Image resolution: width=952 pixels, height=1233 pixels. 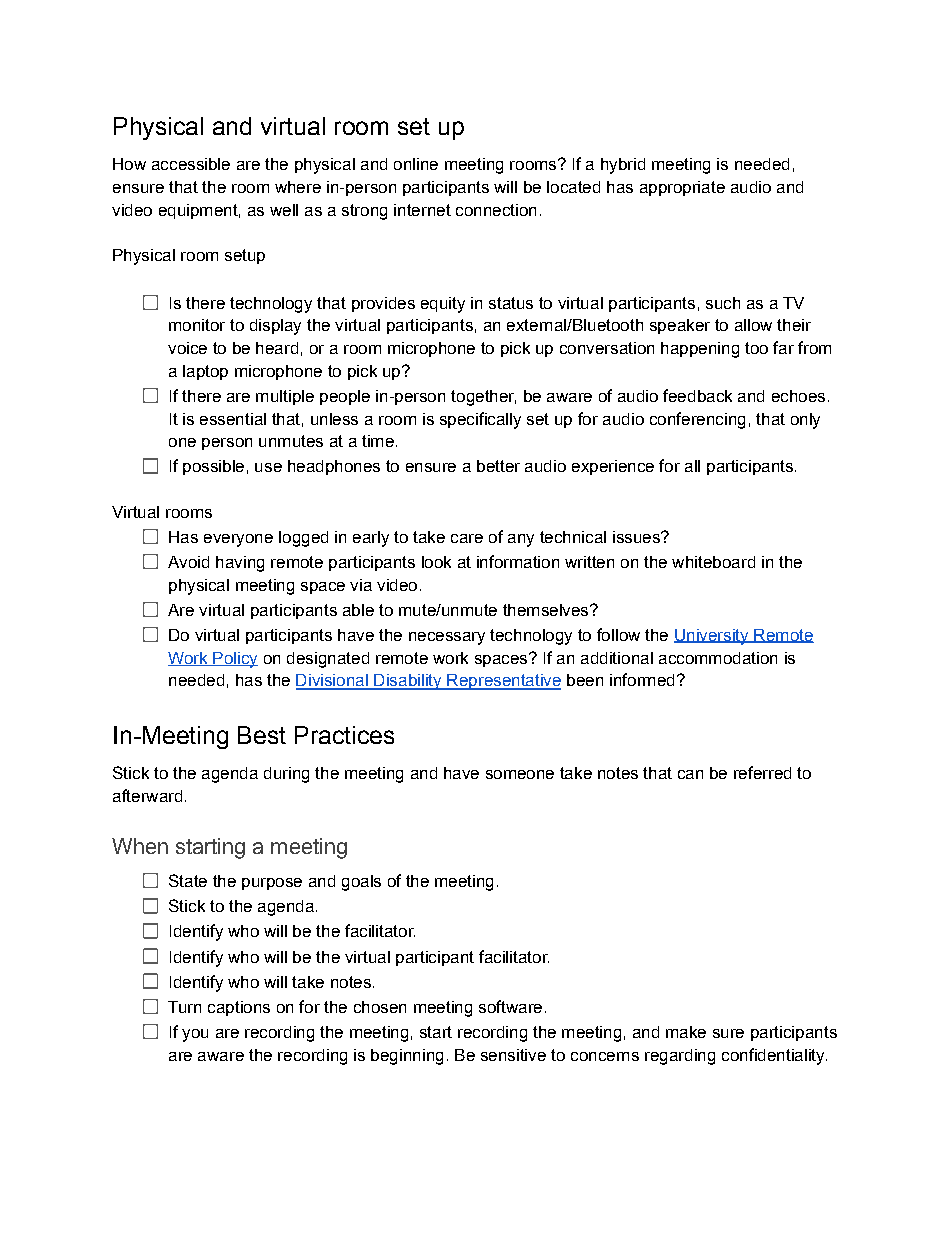 What do you see at coordinates (195, 1035) in the page?
I see `you` at bounding box center [195, 1035].
